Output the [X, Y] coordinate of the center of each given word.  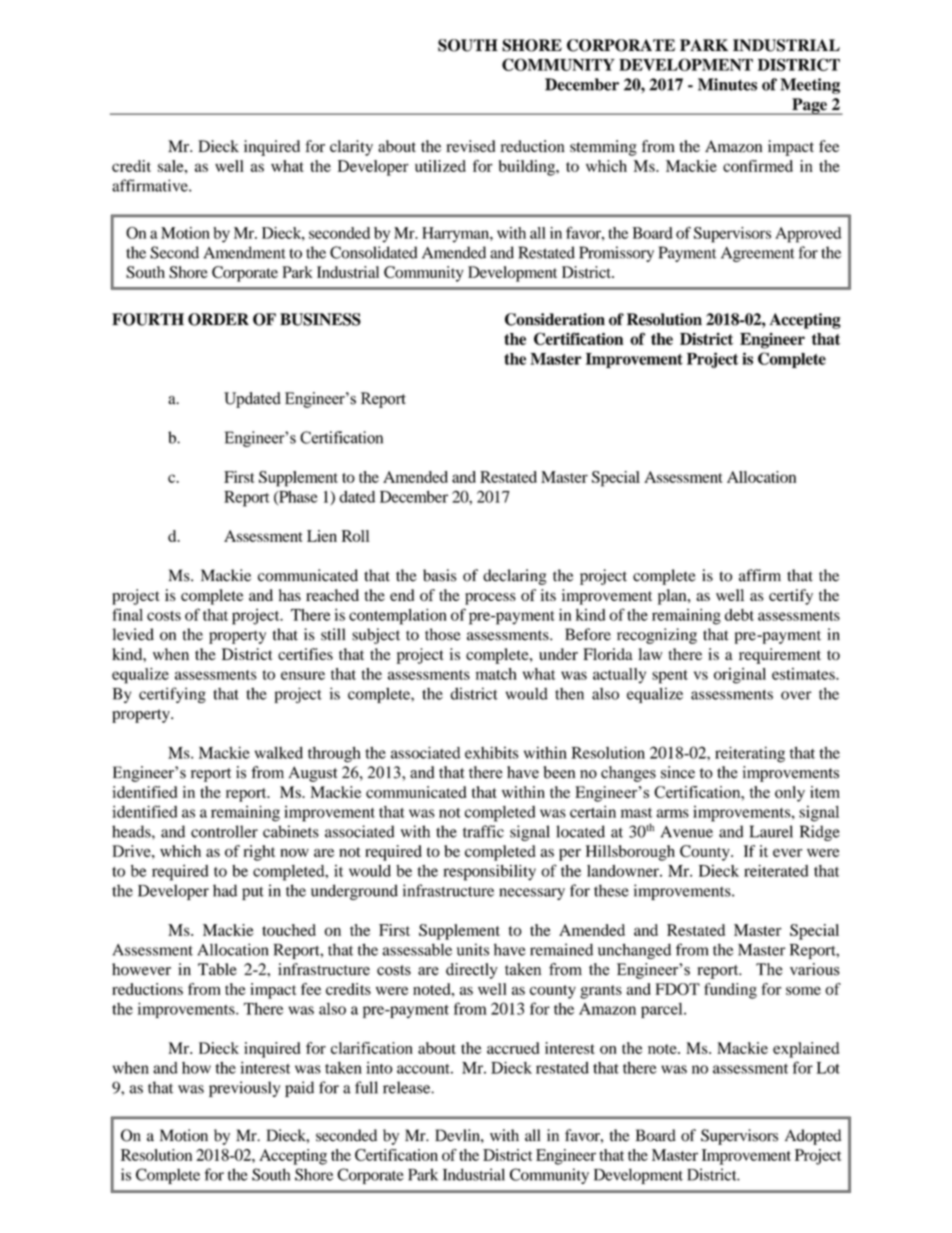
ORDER [218, 319]
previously [244, 1089]
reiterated [776, 871]
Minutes [727, 84]
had [225, 890]
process [490, 599]
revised [470, 146]
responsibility [489, 873]
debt [739, 615]
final [128, 614]
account [424, 1069]
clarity [351, 148]
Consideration [555, 319]
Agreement [758, 254]
